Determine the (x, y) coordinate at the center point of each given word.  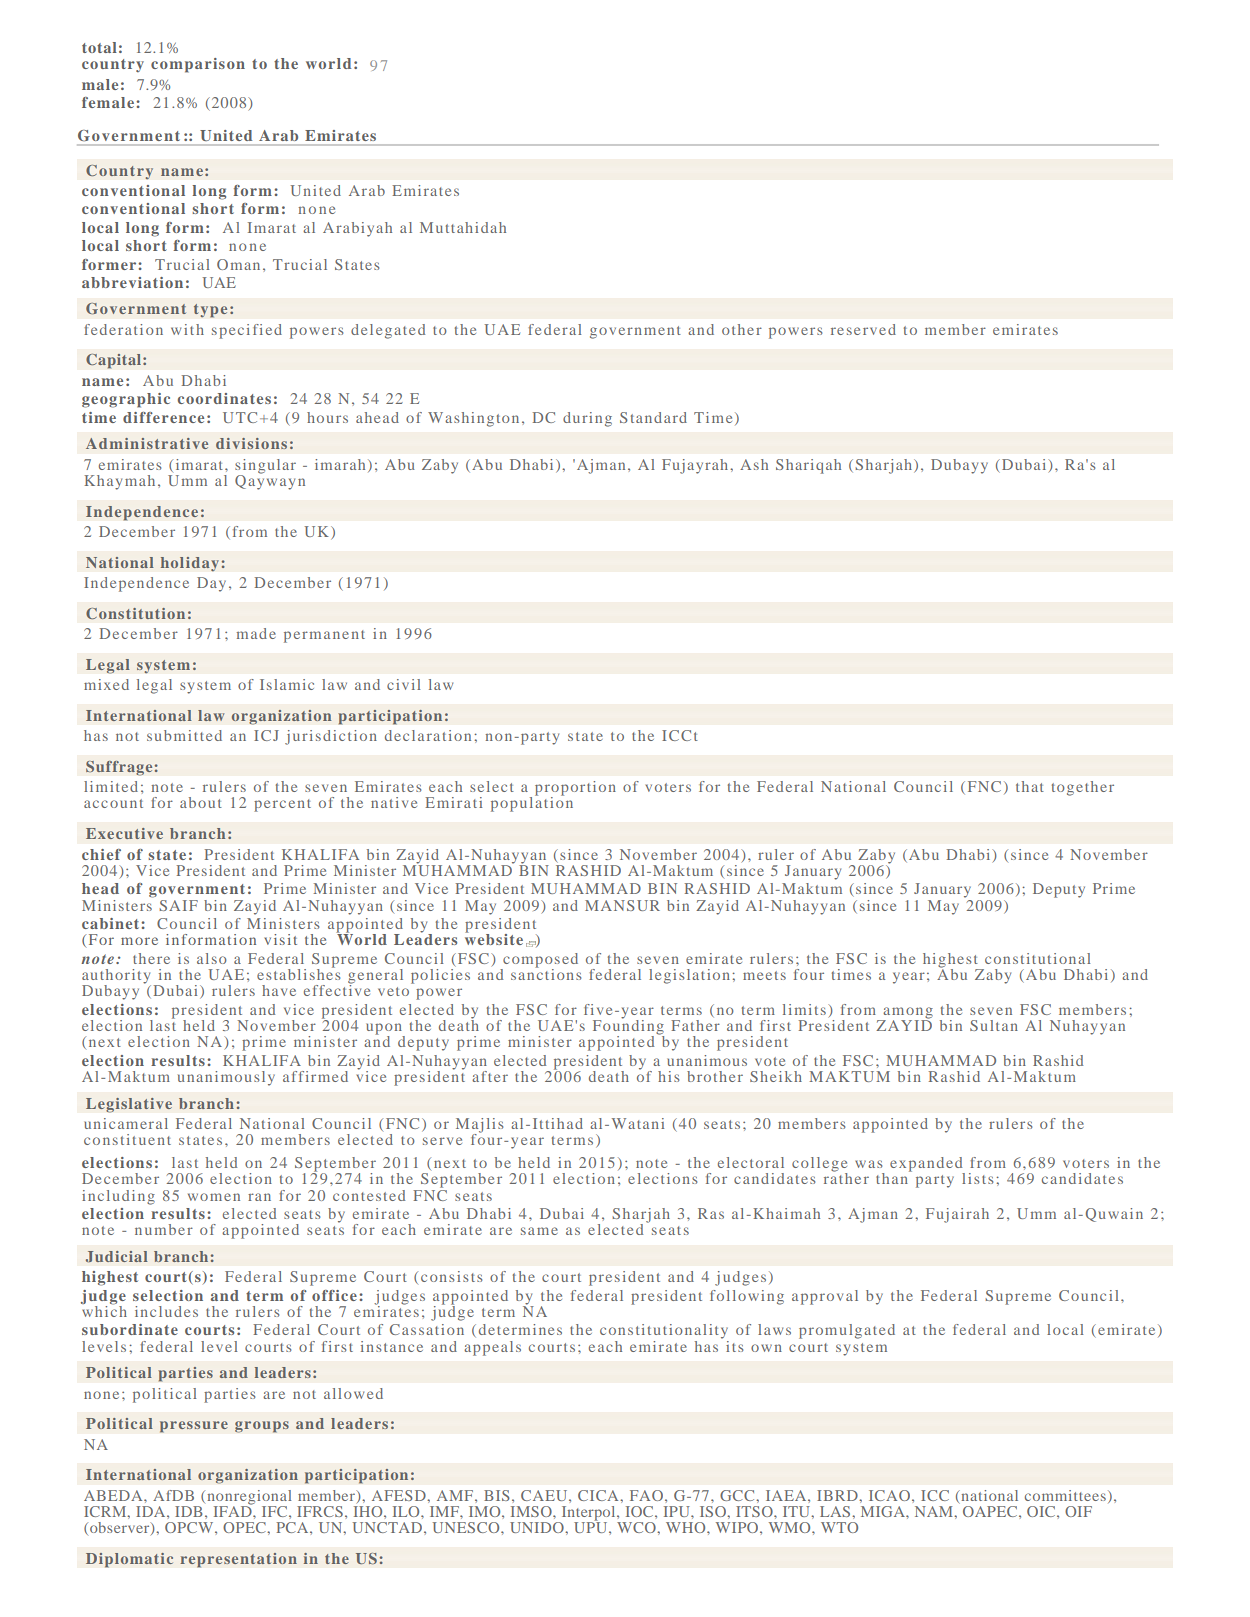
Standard (653, 417)
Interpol (588, 1514)
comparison (198, 65)
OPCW (190, 1527)
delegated (388, 331)
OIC (1042, 1511)
